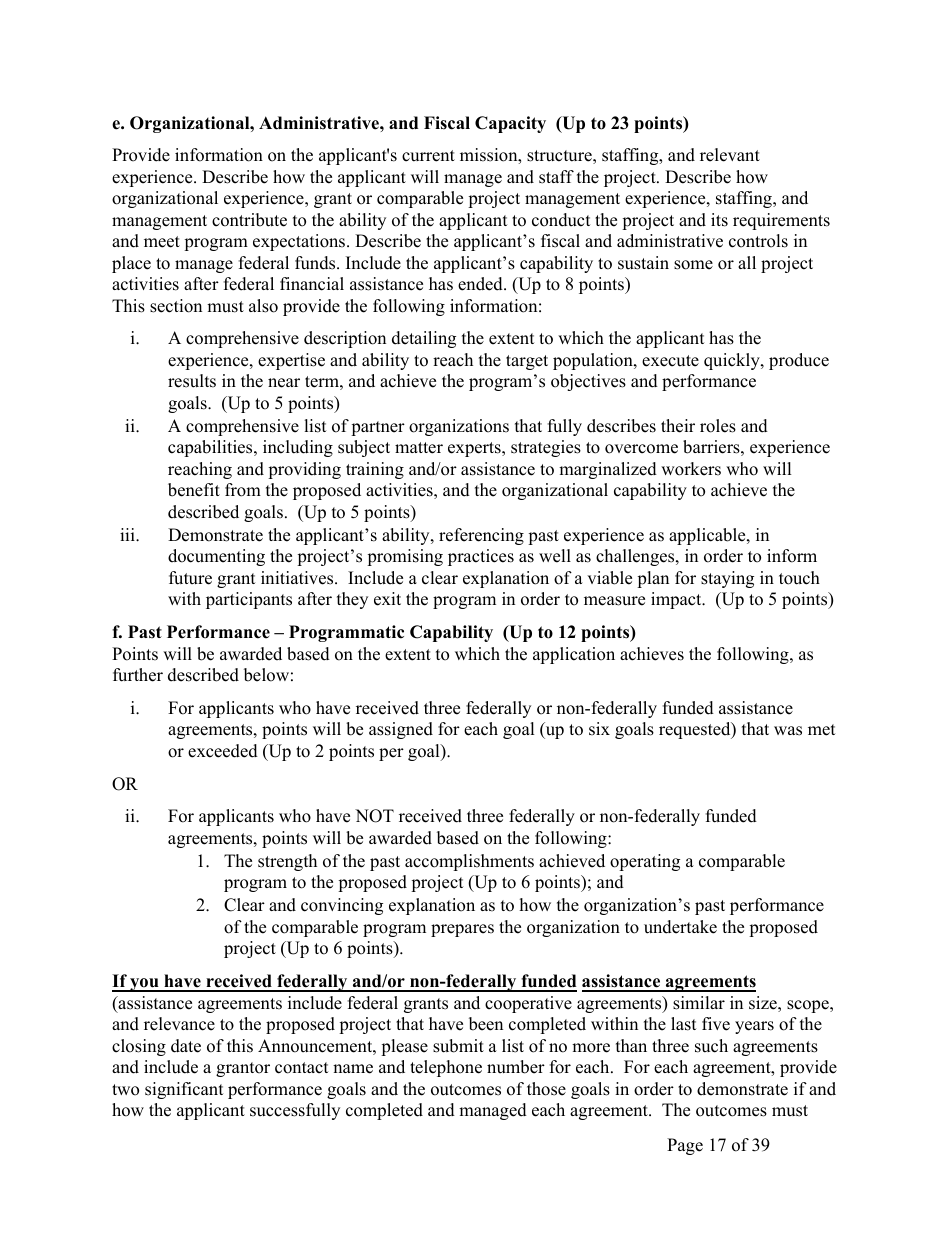 The height and width of the screenshot is (1233, 952). What do you see at coordinates (184, 1090) in the screenshot?
I see `significant` at bounding box center [184, 1090].
